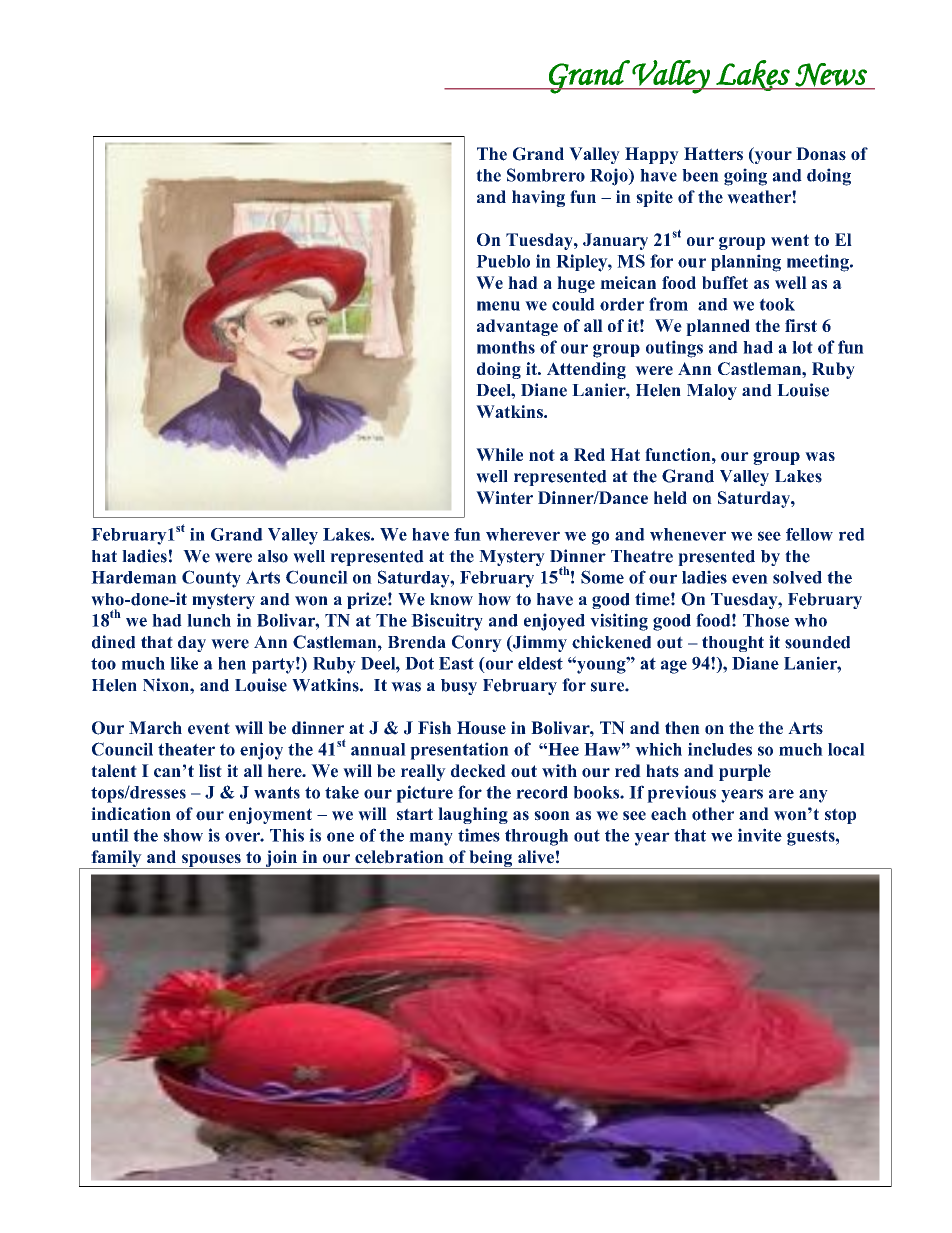  I want to click on lot, so click(802, 347).
